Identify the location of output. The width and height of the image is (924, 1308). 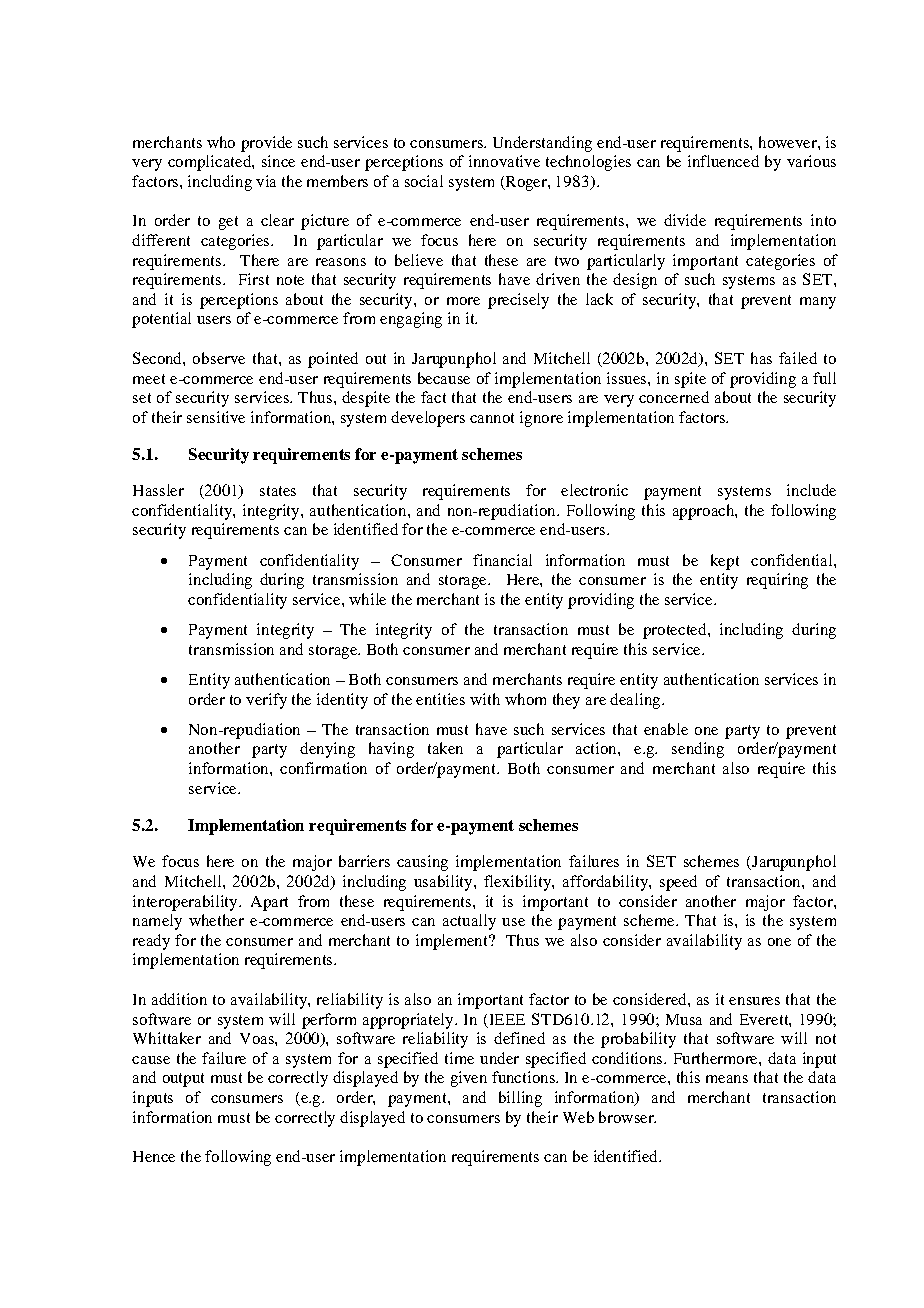
(183, 1080).
